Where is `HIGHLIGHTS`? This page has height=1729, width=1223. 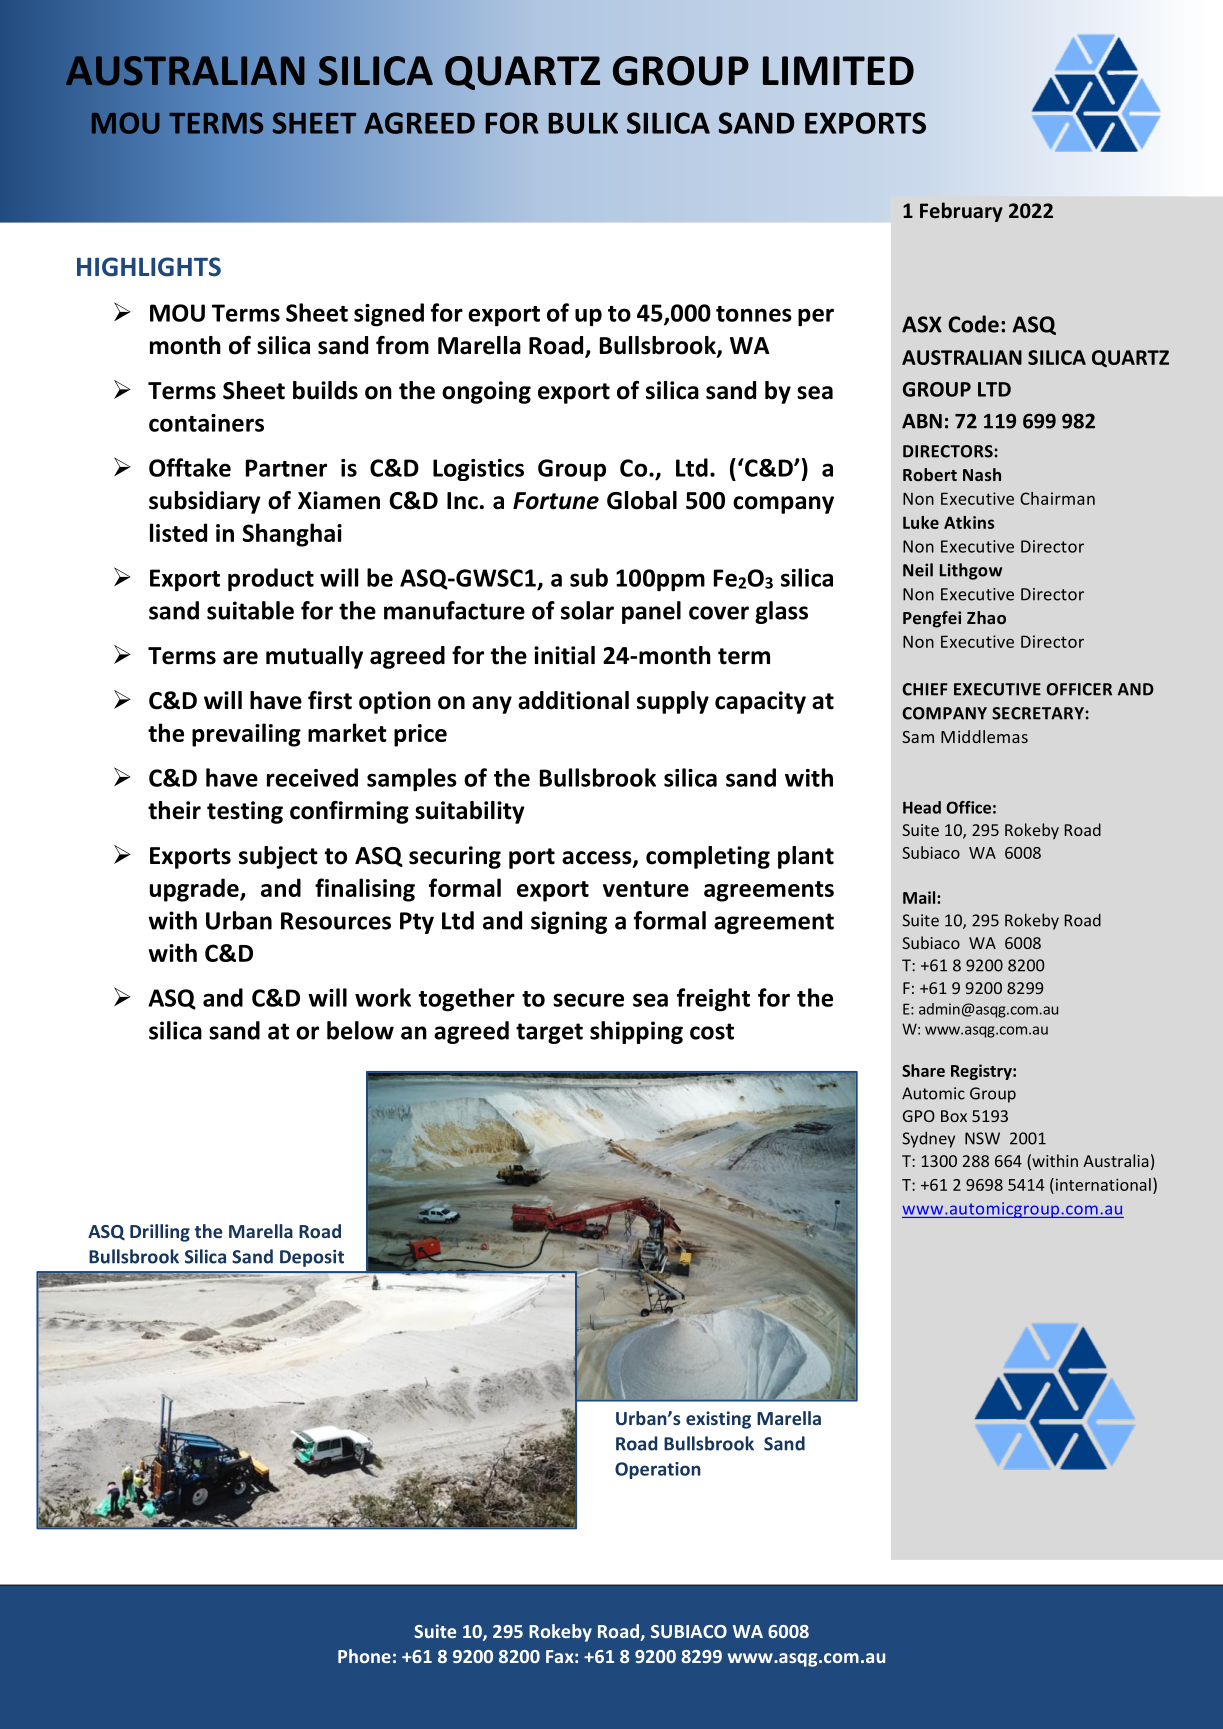 HIGHLIGHTS is located at coordinates (149, 267).
